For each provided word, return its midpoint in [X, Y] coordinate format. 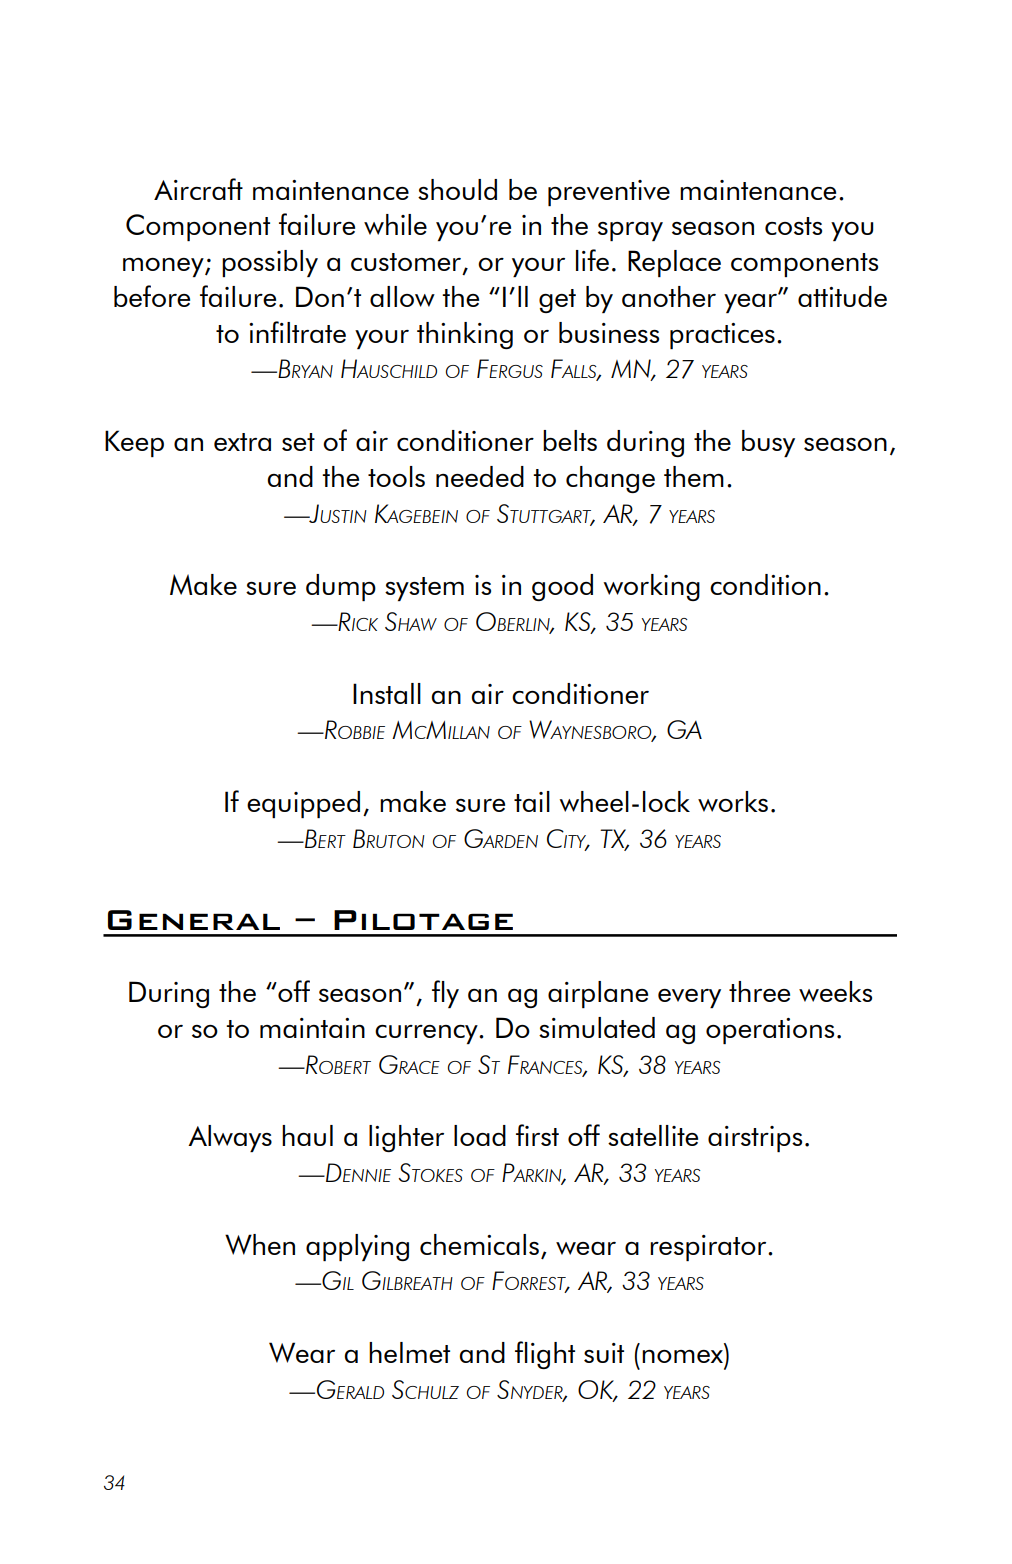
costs [793, 226]
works [733, 801]
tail [532, 801]
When [260, 1244]
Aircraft [198, 189]
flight [545, 1355]
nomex [682, 1356]
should [457, 189]
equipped [303, 804]
